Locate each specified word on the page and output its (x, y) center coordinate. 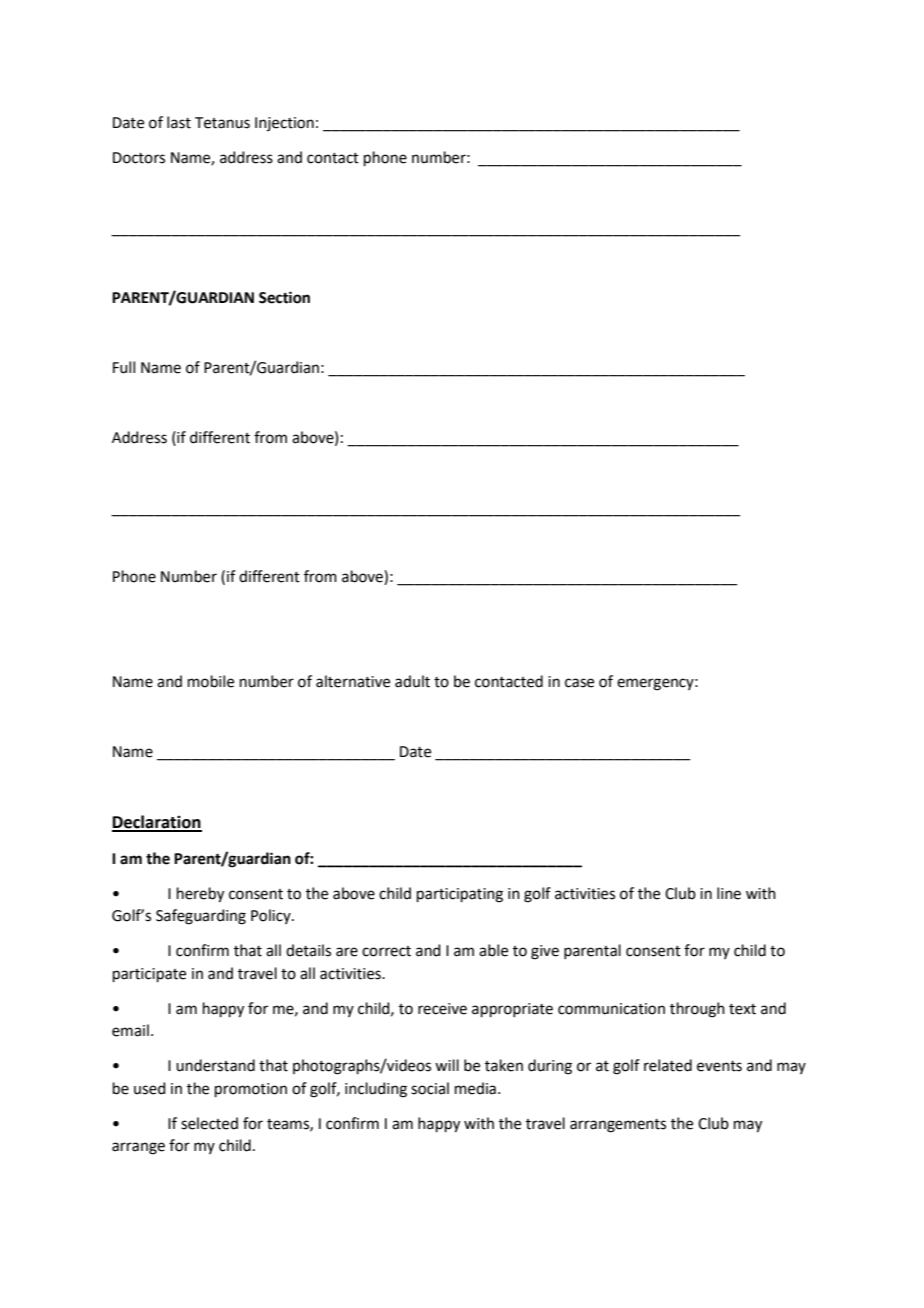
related (668, 1065)
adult (412, 681)
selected (209, 1123)
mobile (211, 681)
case (579, 683)
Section (284, 297)
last (179, 122)
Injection (284, 124)
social (430, 1088)
